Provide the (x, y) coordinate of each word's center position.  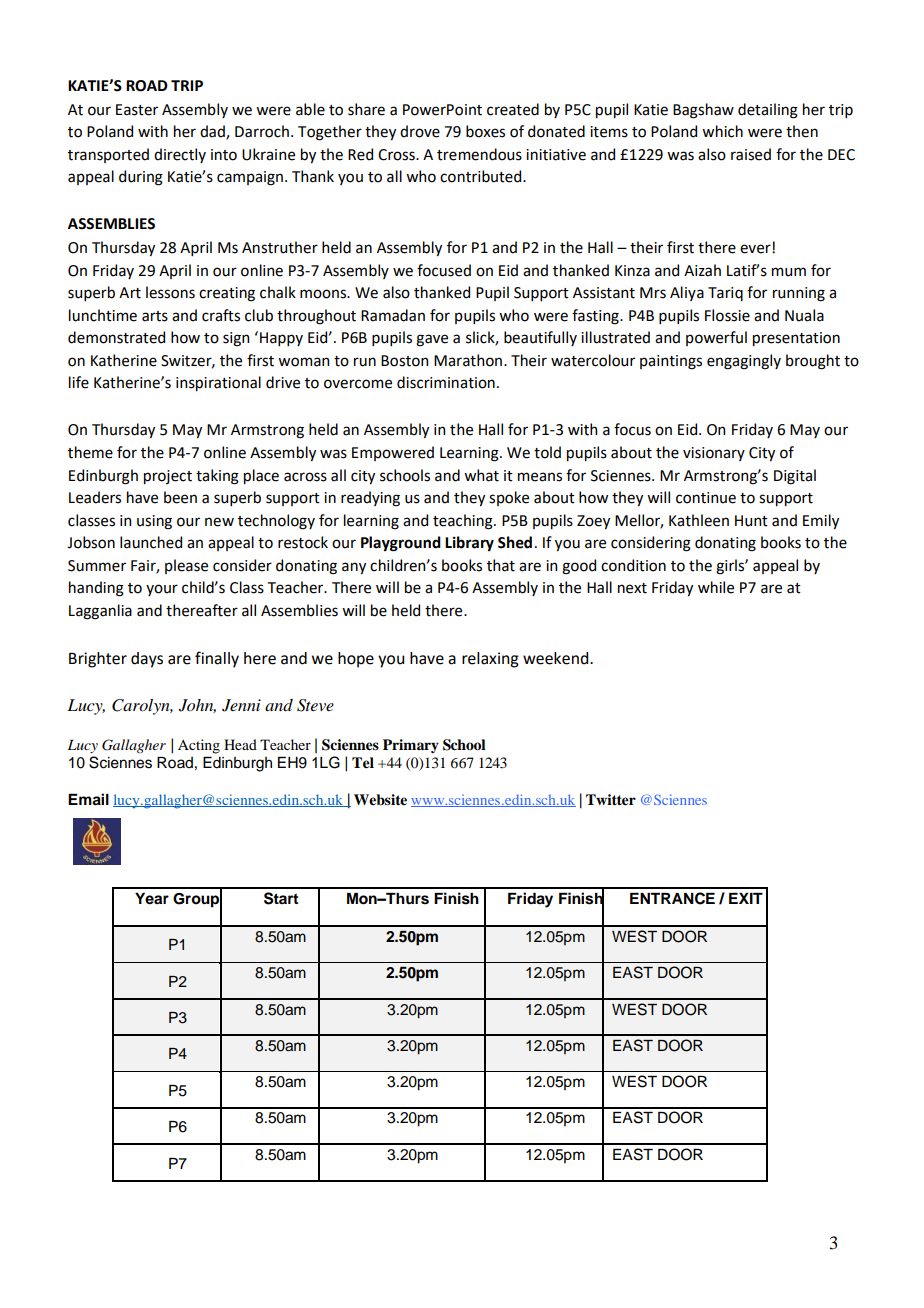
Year (152, 899)
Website (380, 799)
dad (213, 132)
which (722, 131)
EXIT (746, 898)
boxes (485, 131)
